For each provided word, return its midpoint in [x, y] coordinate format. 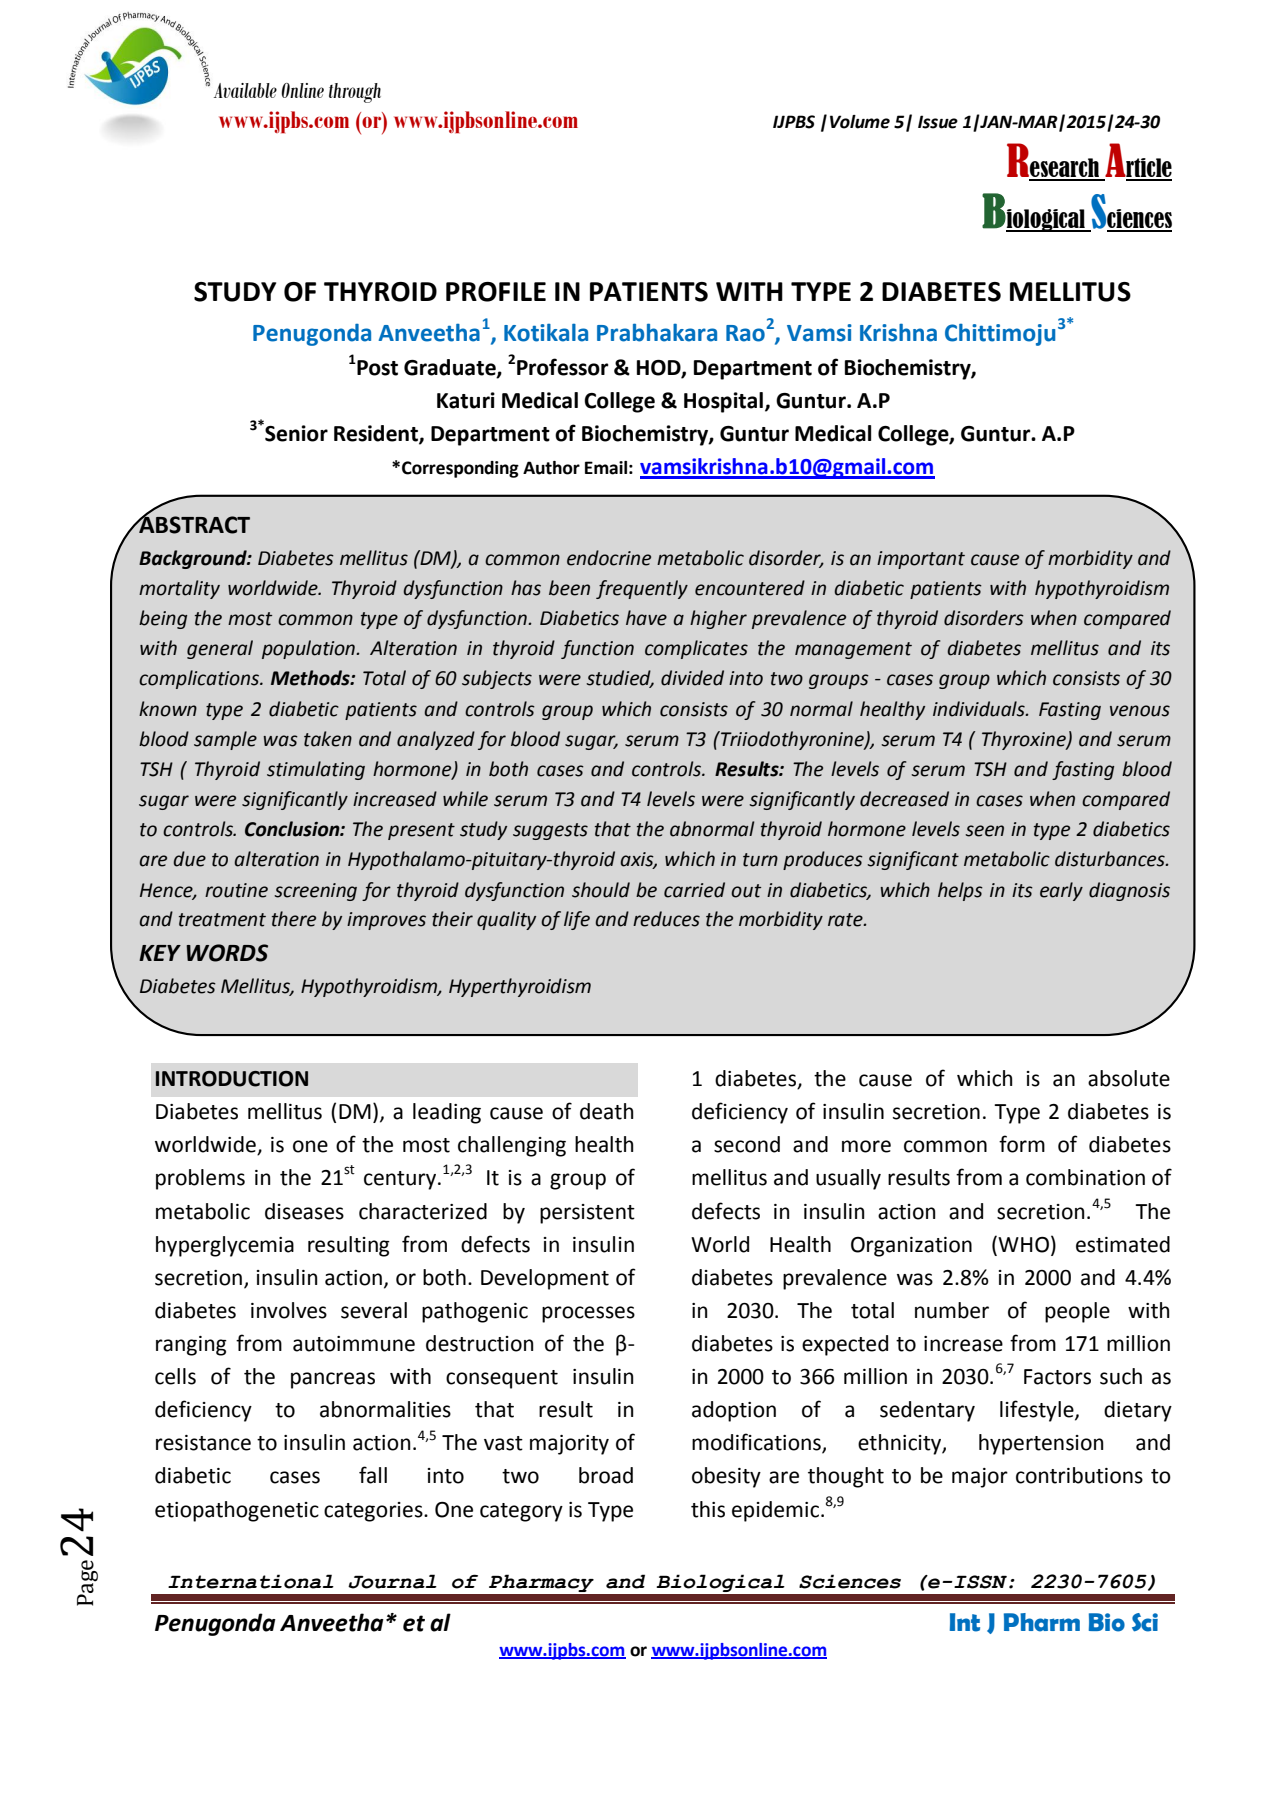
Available [245, 90]
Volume [860, 122]
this [708, 1509]
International [251, 1581]
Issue [938, 122]
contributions [1079, 1475]
